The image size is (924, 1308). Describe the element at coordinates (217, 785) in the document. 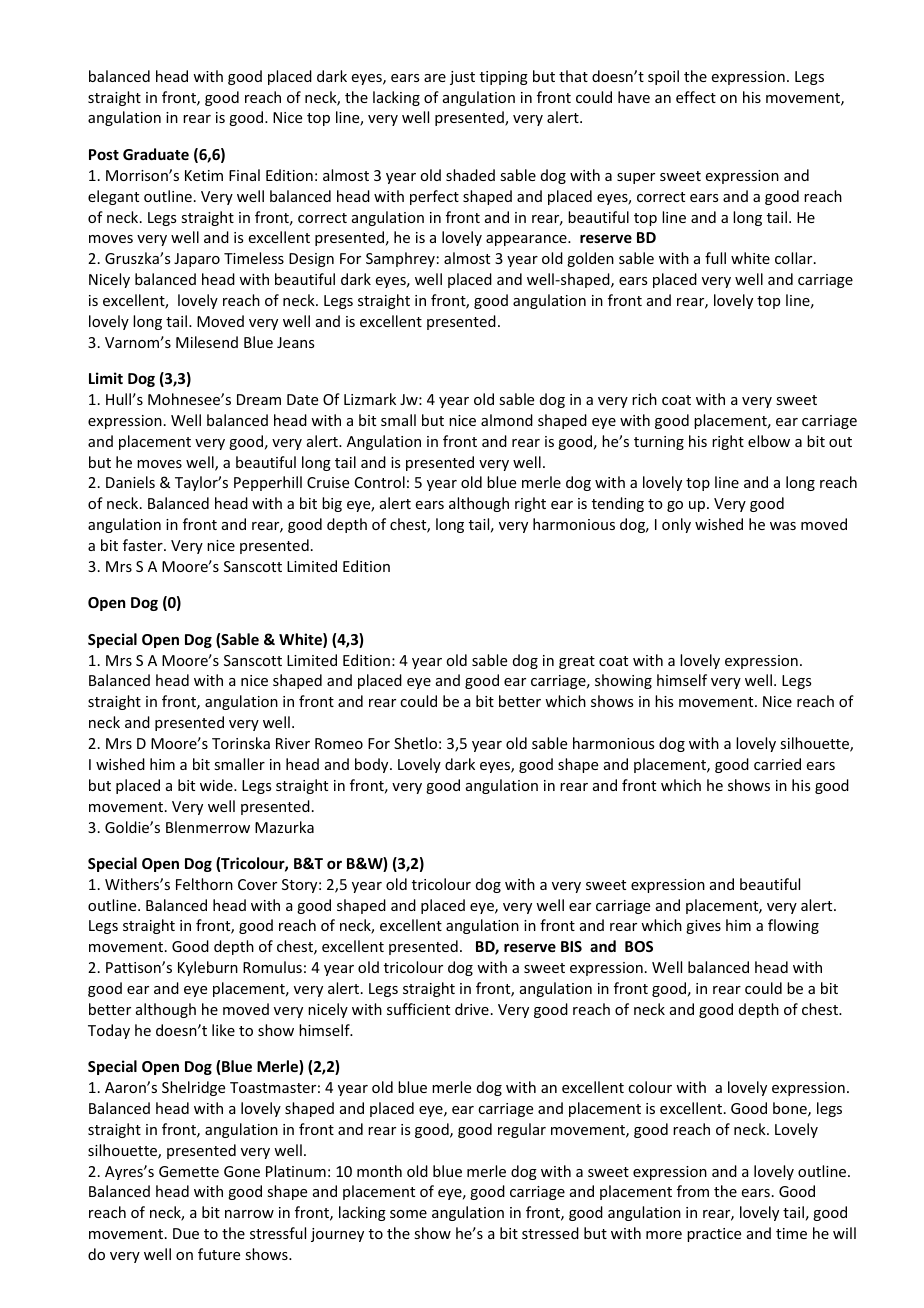

I see `wide` at that location.
